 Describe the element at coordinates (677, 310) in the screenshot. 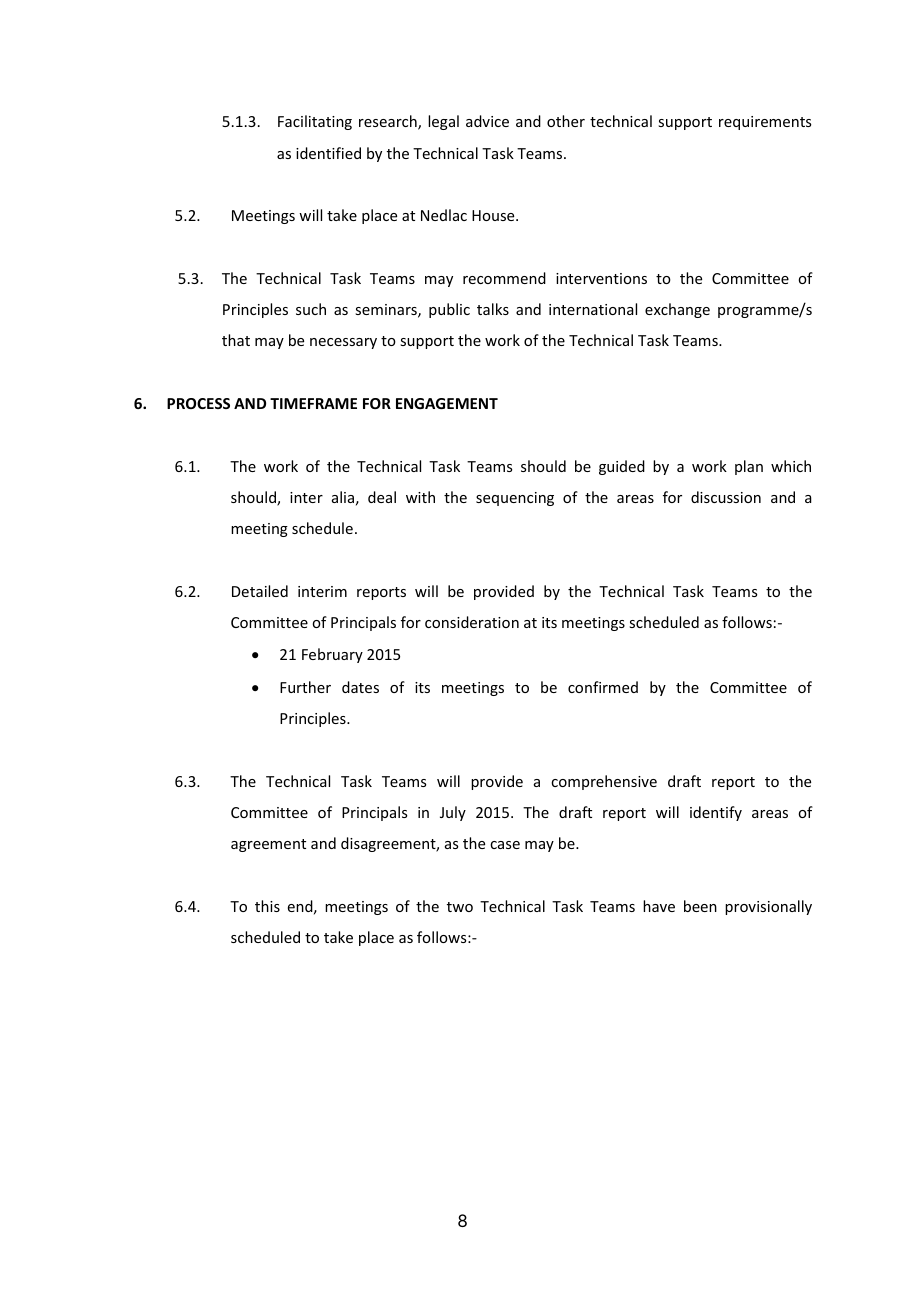

I see `exchange` at that location.
